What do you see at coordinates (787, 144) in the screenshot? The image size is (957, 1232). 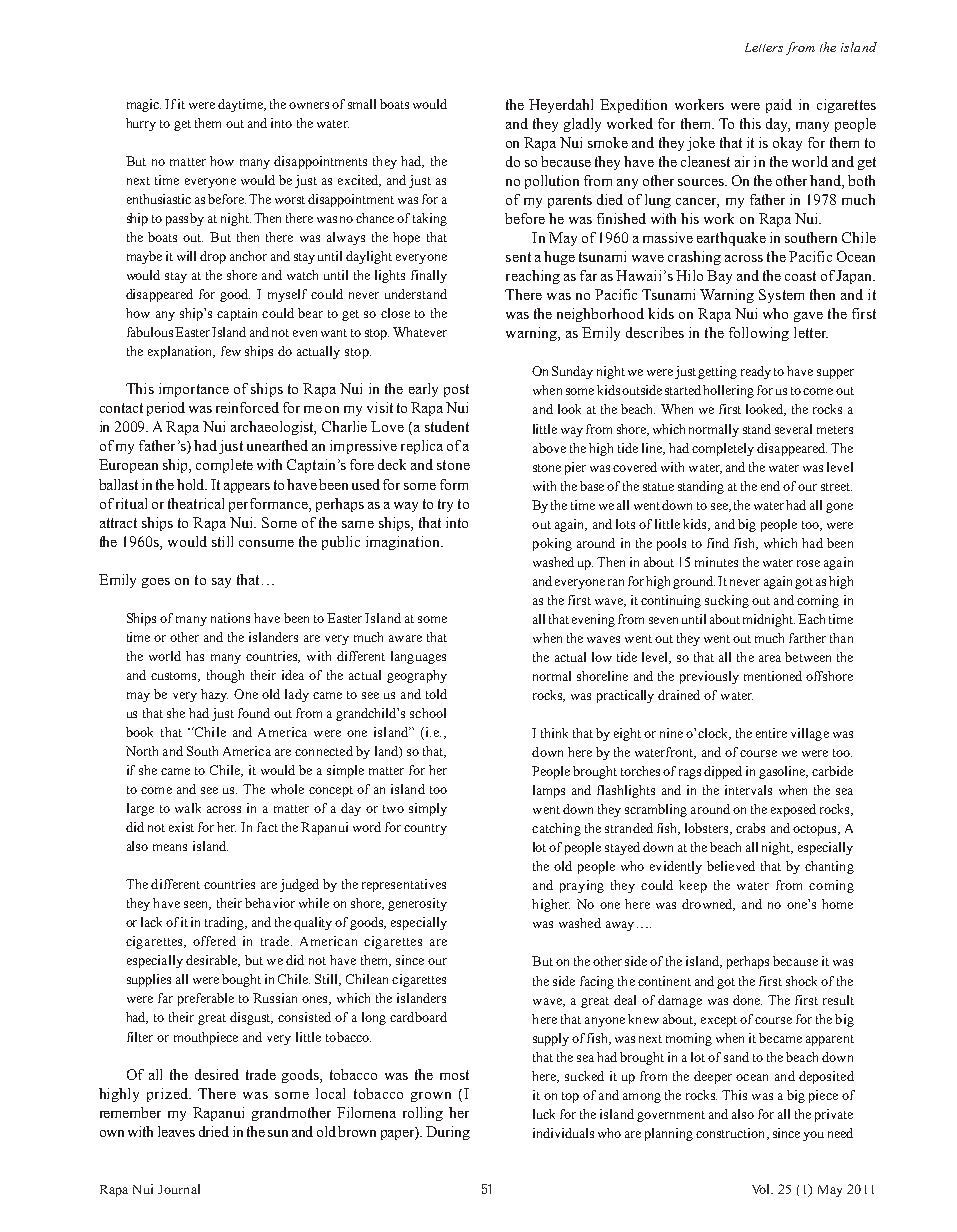 I see `okay` at bounding box center [787, 144].
